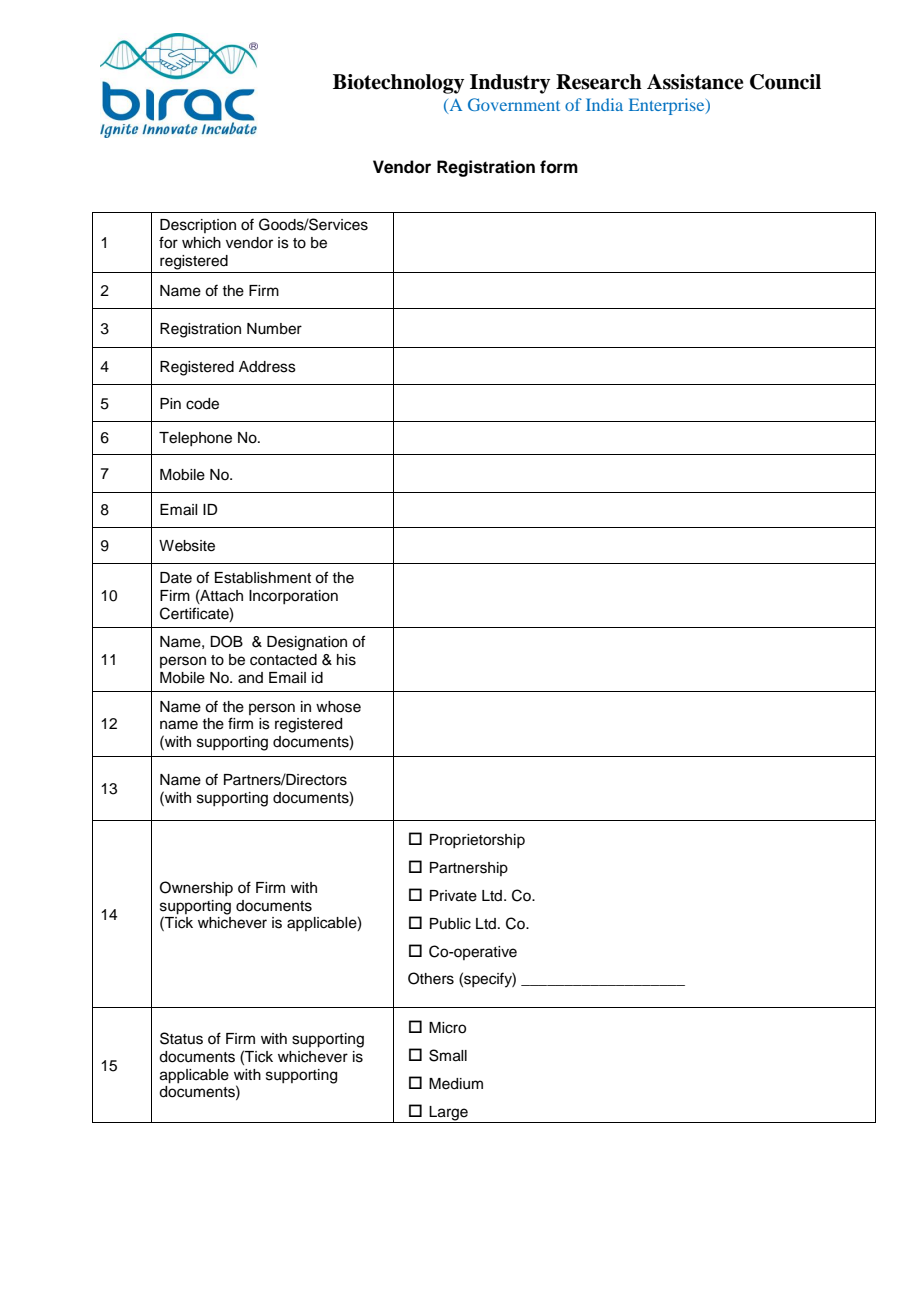 The width and height of the screenshot is (924, 1307). I want to click on Description, so click(198, 226).
